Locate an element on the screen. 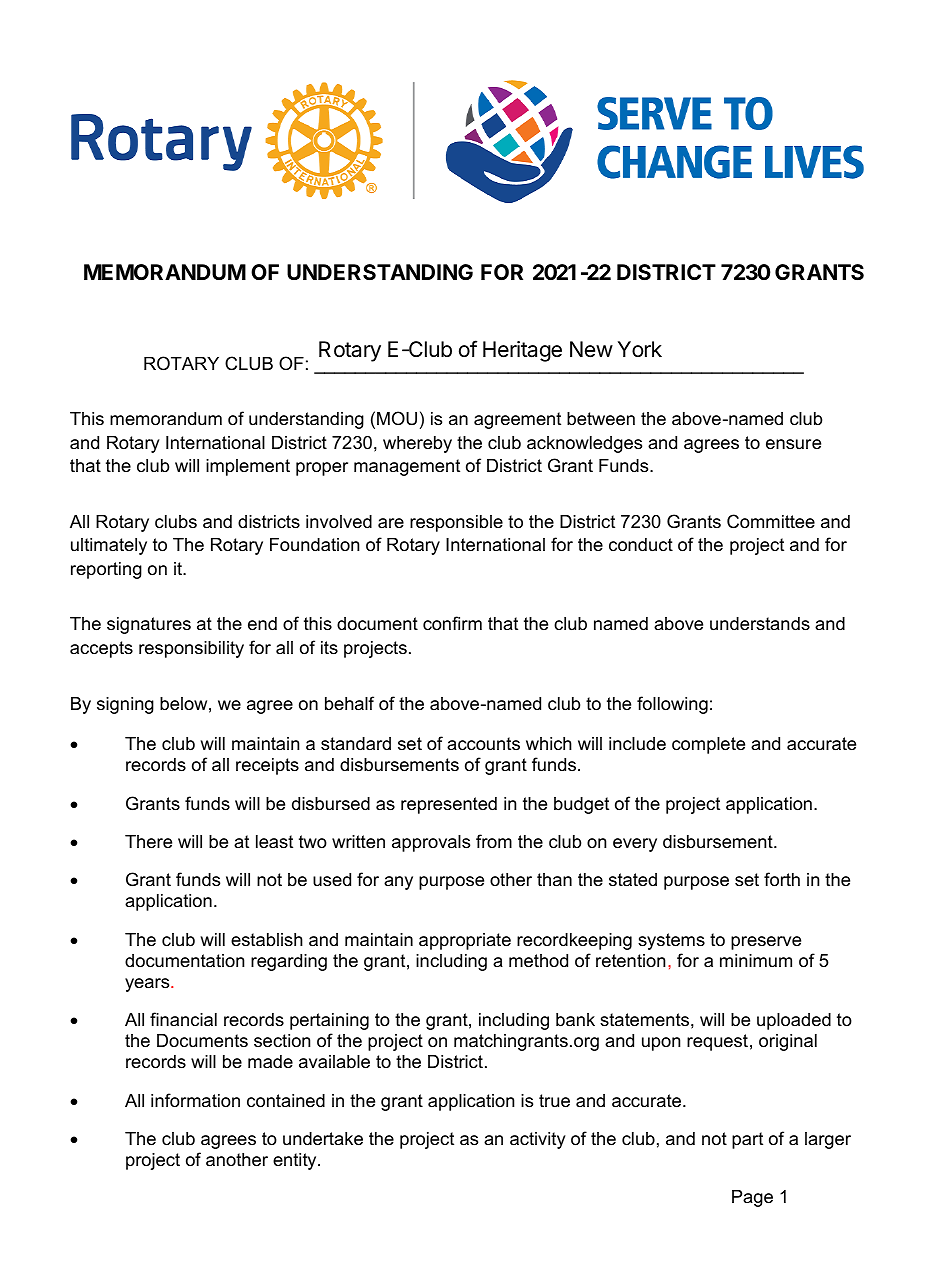  preserve is located at coordinates (766, 943).
